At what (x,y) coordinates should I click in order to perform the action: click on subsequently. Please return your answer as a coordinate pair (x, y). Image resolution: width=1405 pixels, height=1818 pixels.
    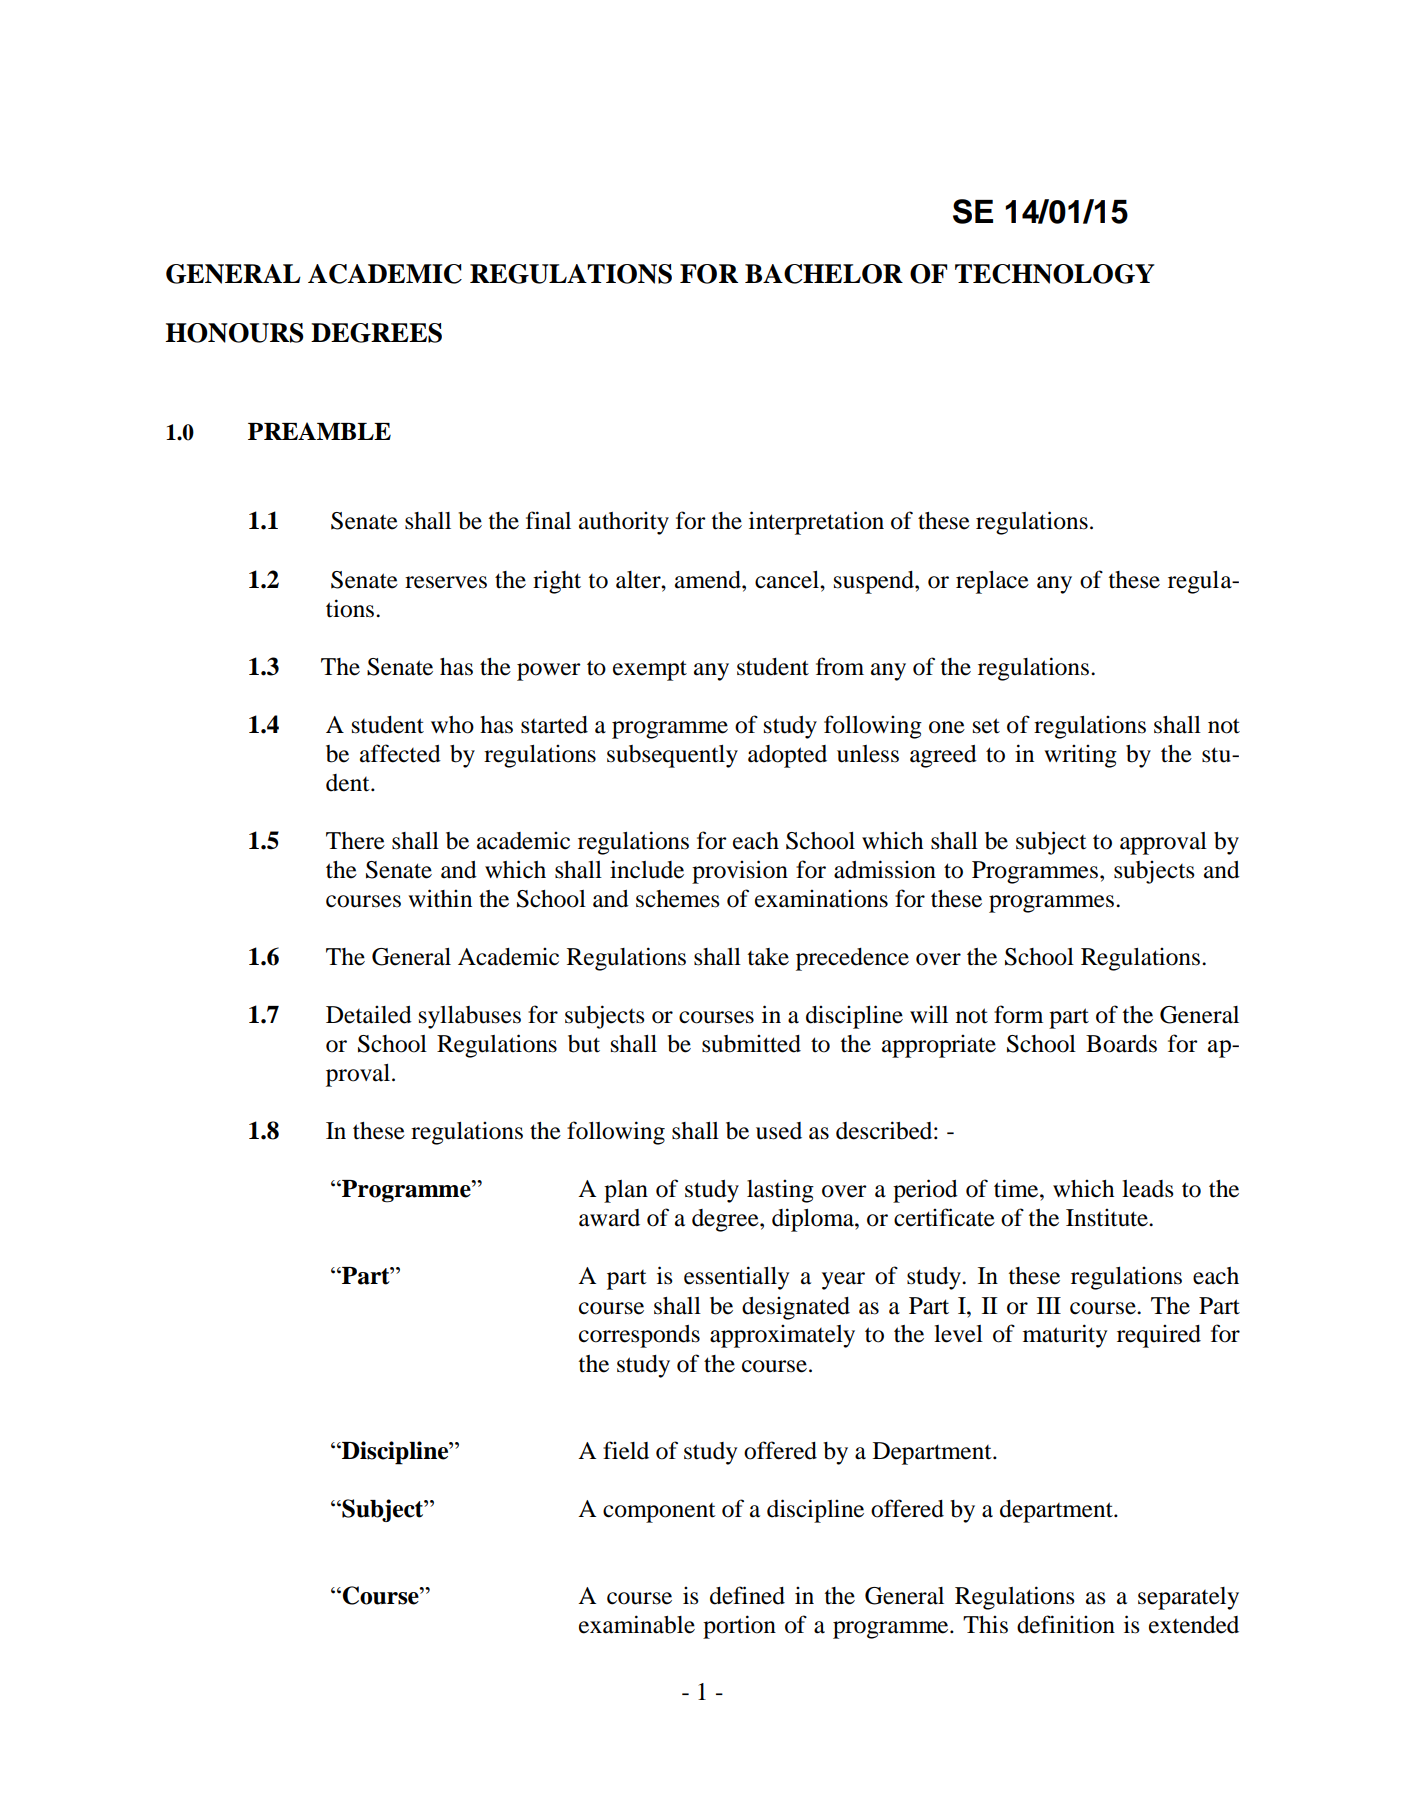
    Looking at the image, I should click on (672, 756).
